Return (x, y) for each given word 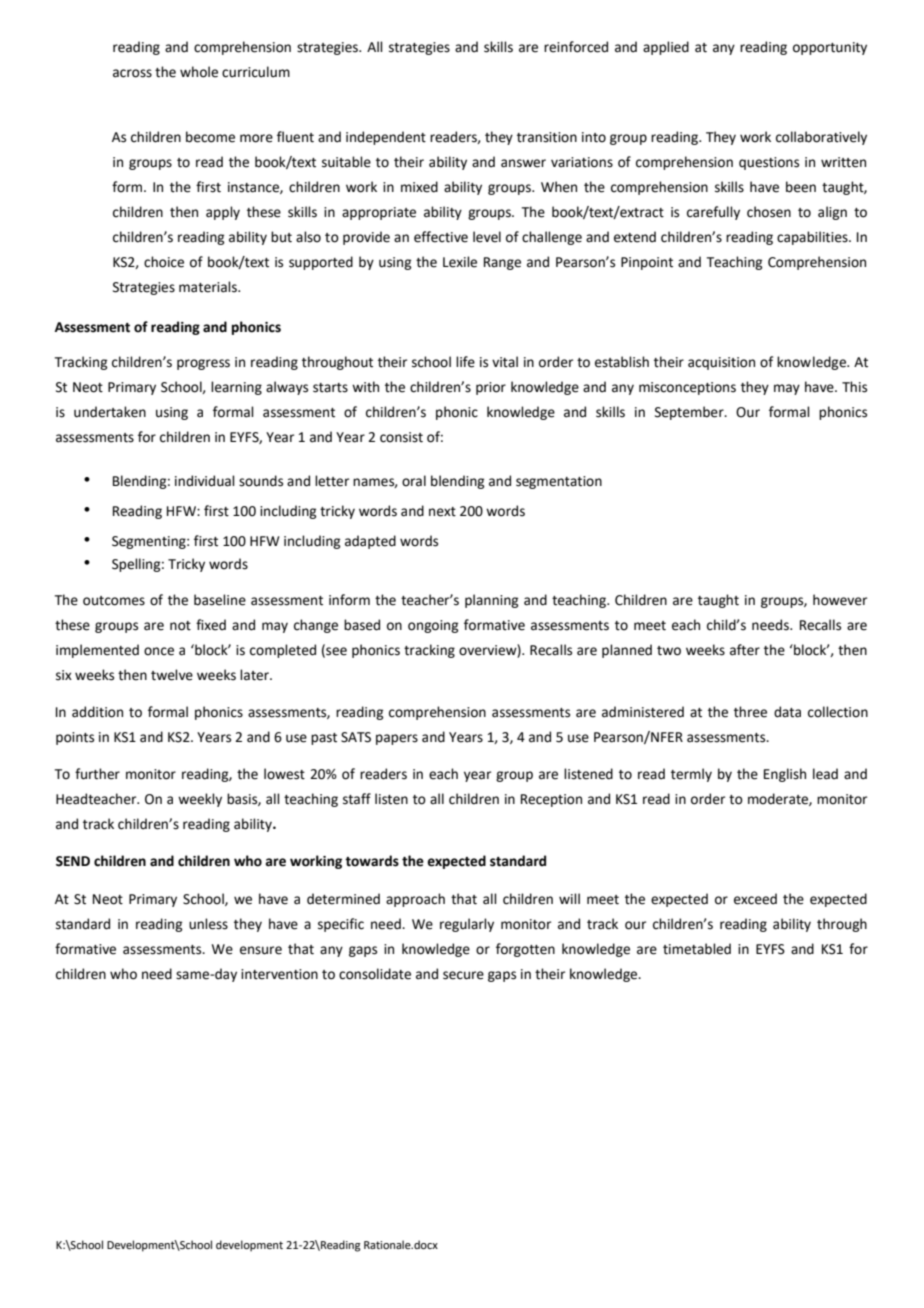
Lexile (460, 262)
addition (97, 712)
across (132, 73)
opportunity (830, 48)
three (750, 712)
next (442, 512)
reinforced (576, 47)
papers (397, 739)
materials (209, 287)
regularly (467, 925)
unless (208, 924)
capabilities (813, 238)
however (840, 600)
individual (205, 481)
